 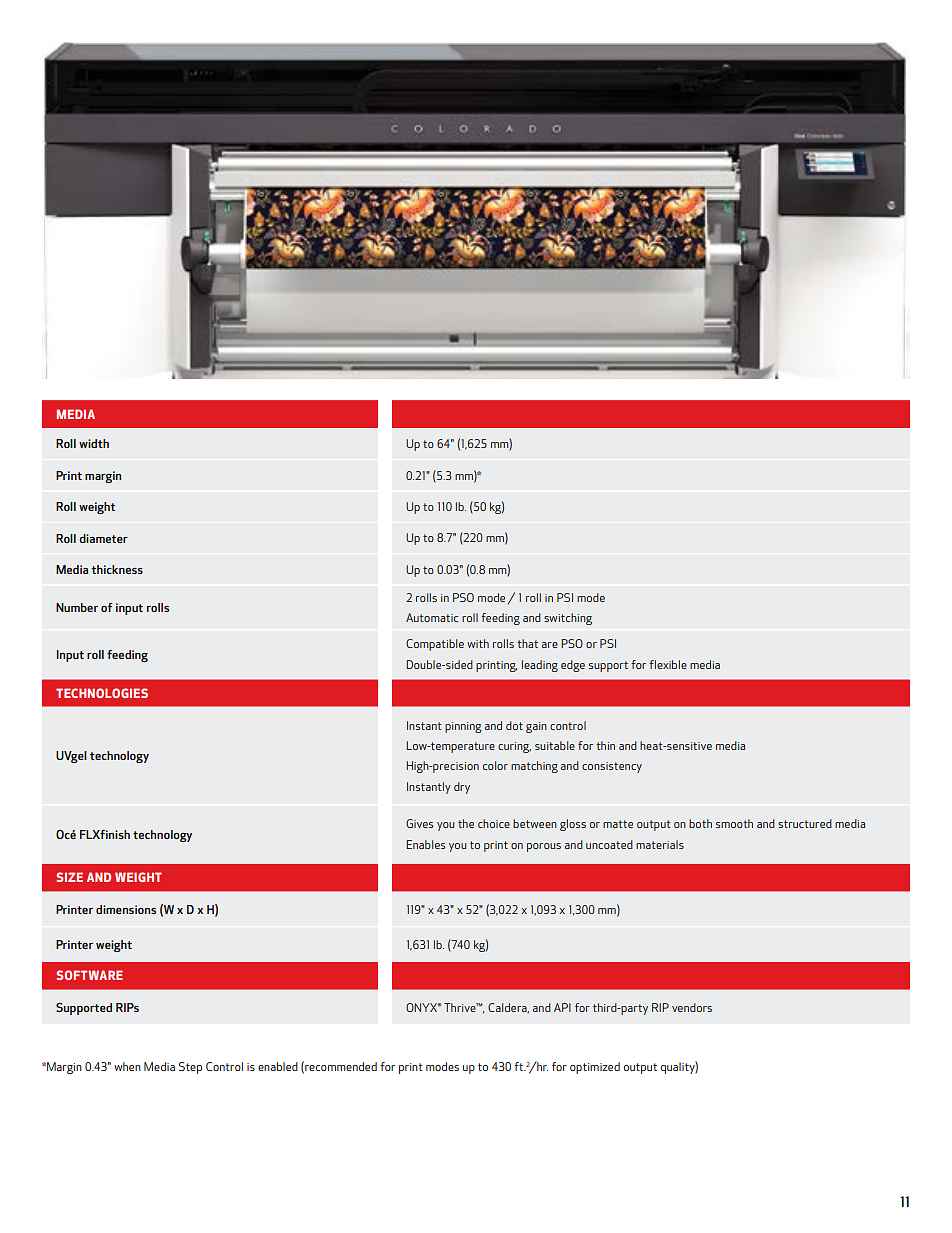 I want to click on dimensions, so click(x=126, y=909).
